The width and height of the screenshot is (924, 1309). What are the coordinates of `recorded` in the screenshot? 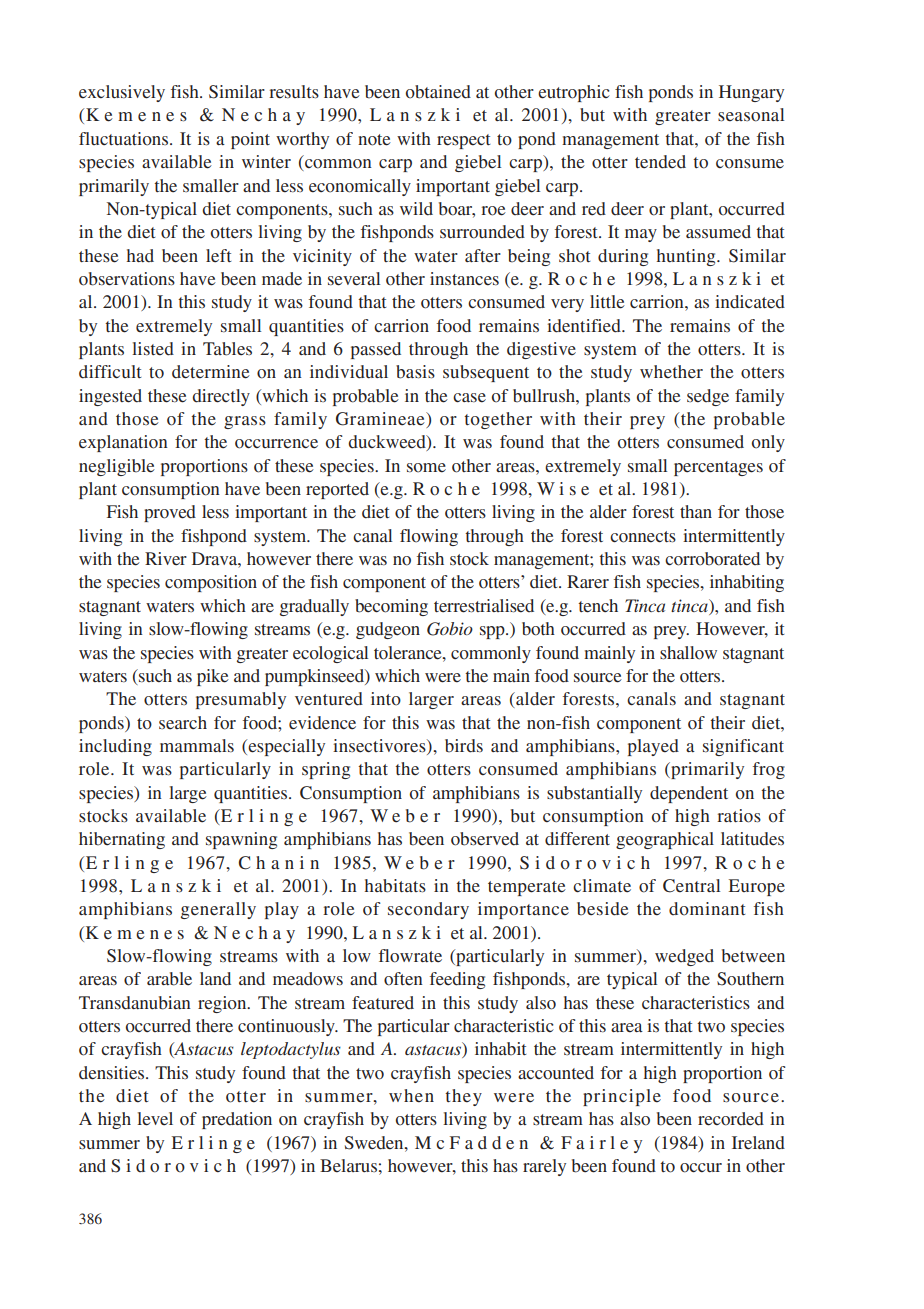 It's located at (731, 1119).
